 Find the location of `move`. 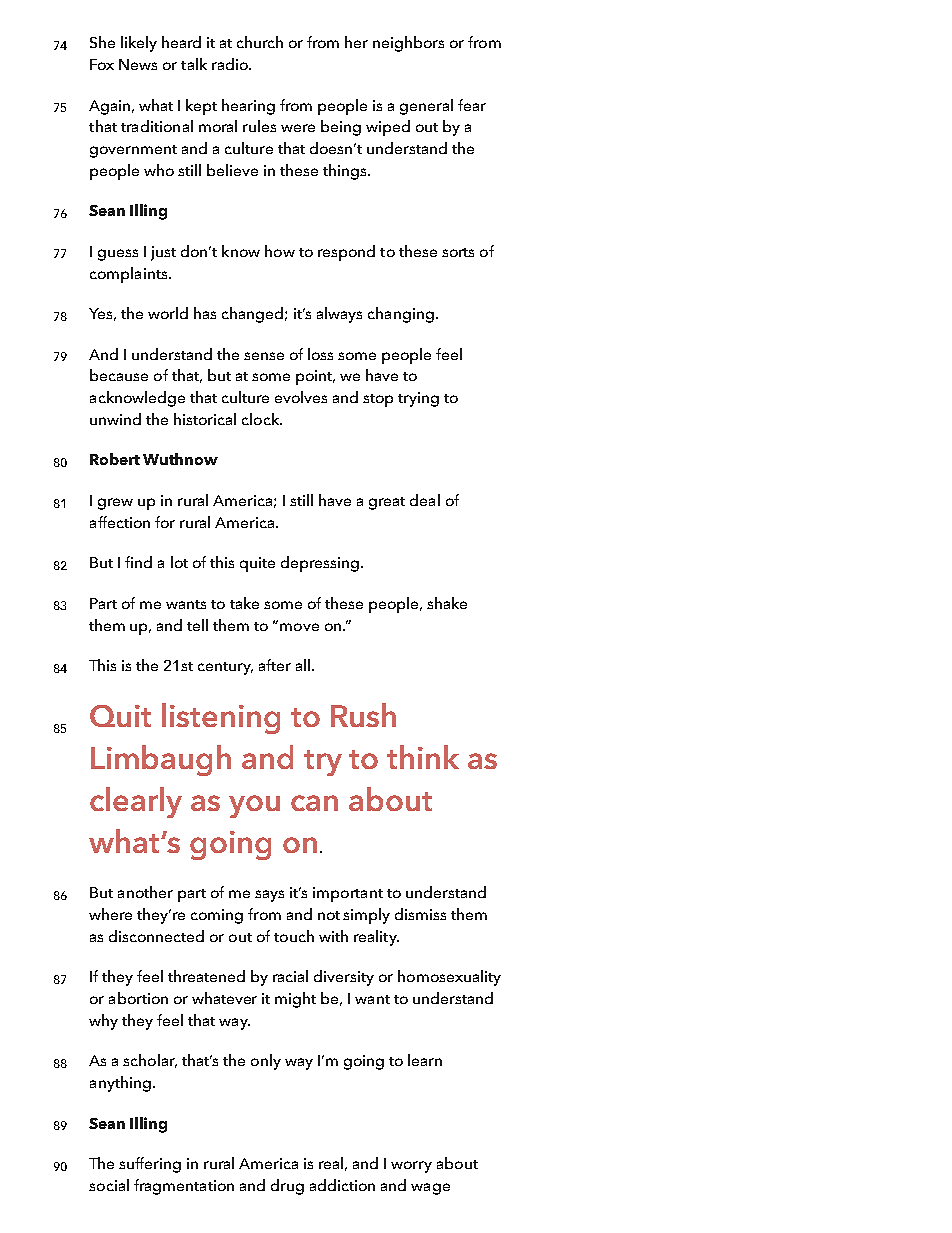

move is located at coordinates (299, 627).
